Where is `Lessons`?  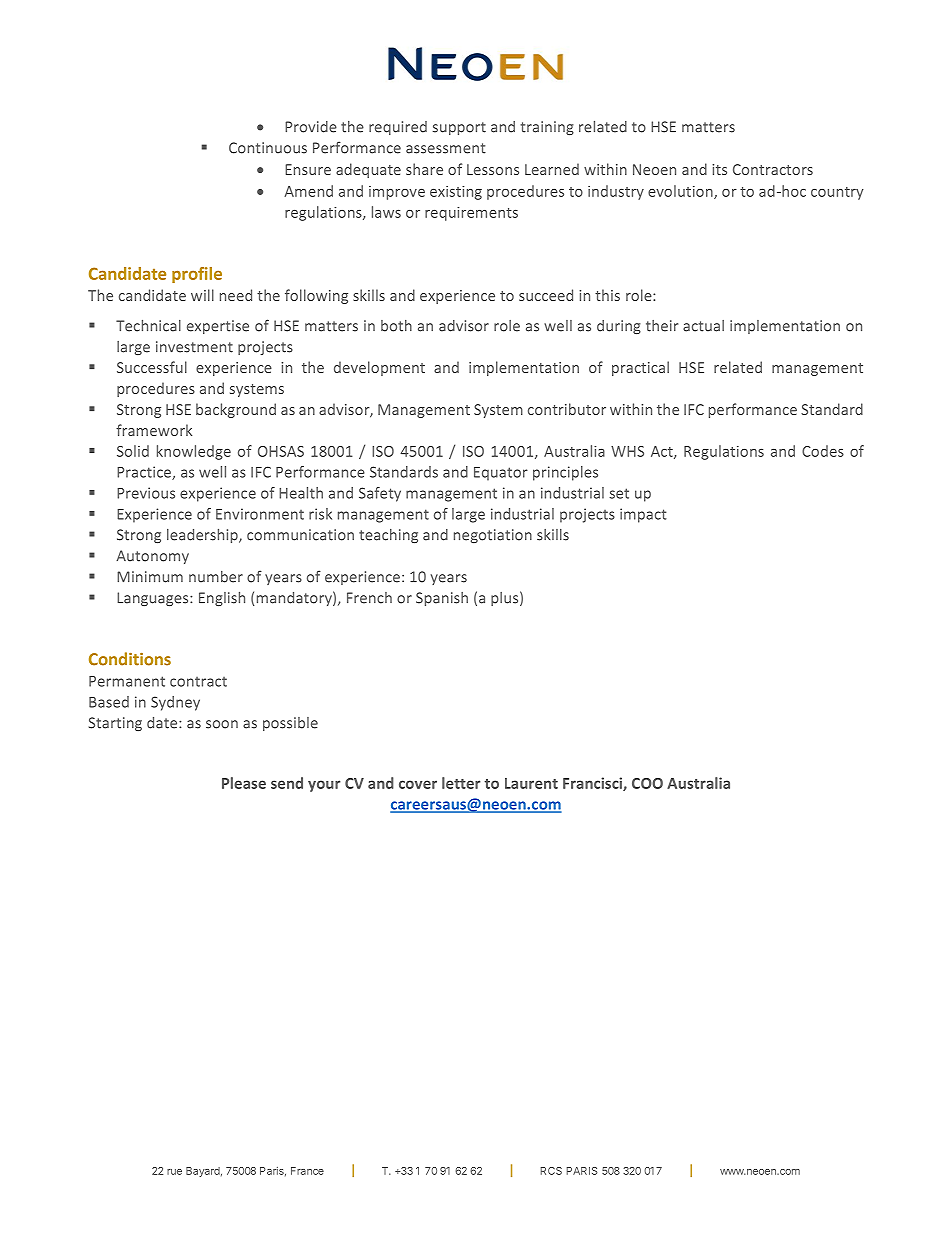 Lessons is located at coordinates (493, 169).
